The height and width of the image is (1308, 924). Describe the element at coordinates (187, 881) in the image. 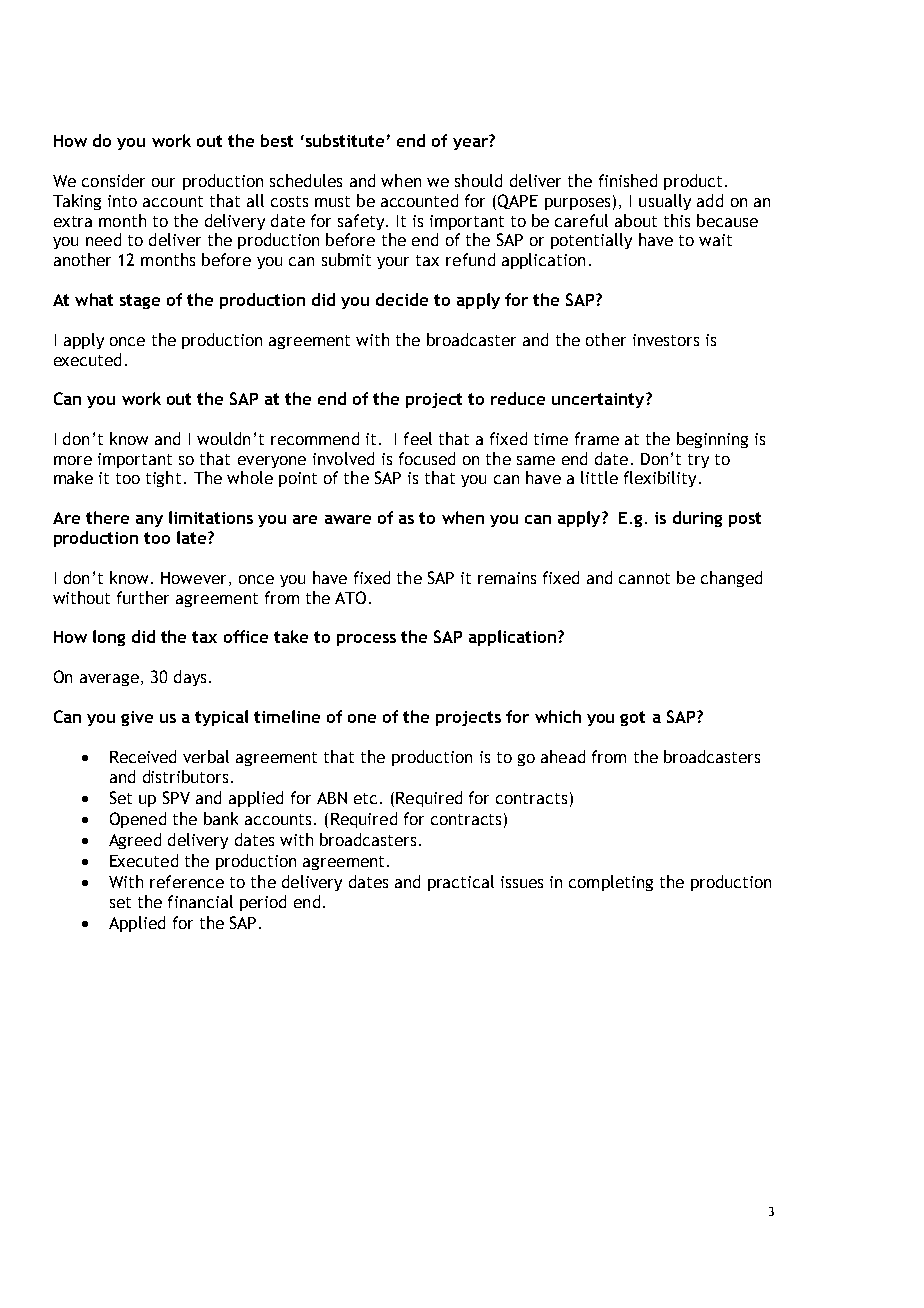

I see `reference` at that location.
